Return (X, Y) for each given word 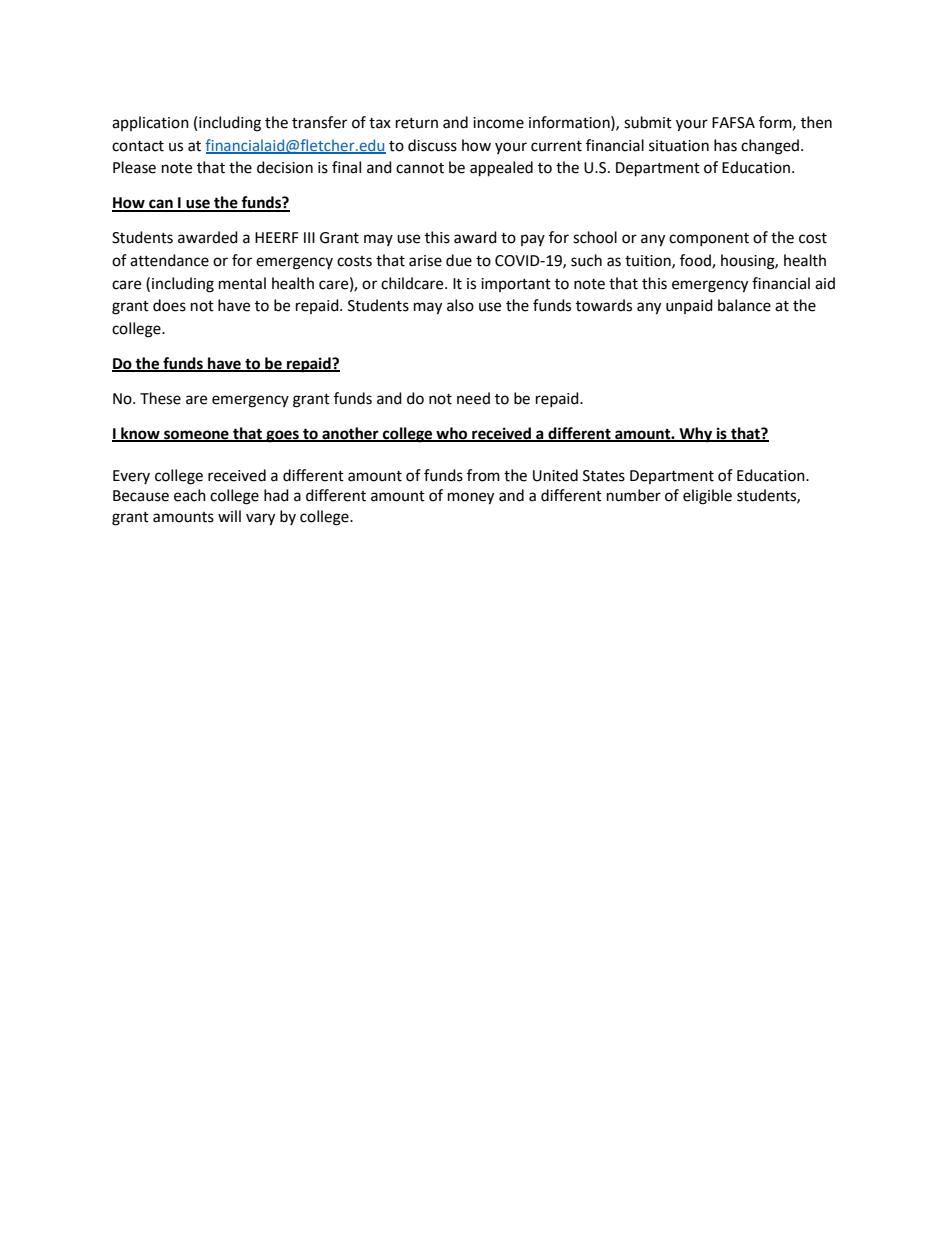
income (498, 123)
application (150, 123)
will (229, 516)
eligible (707, 497)
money (471, 498)
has (725, 145)
